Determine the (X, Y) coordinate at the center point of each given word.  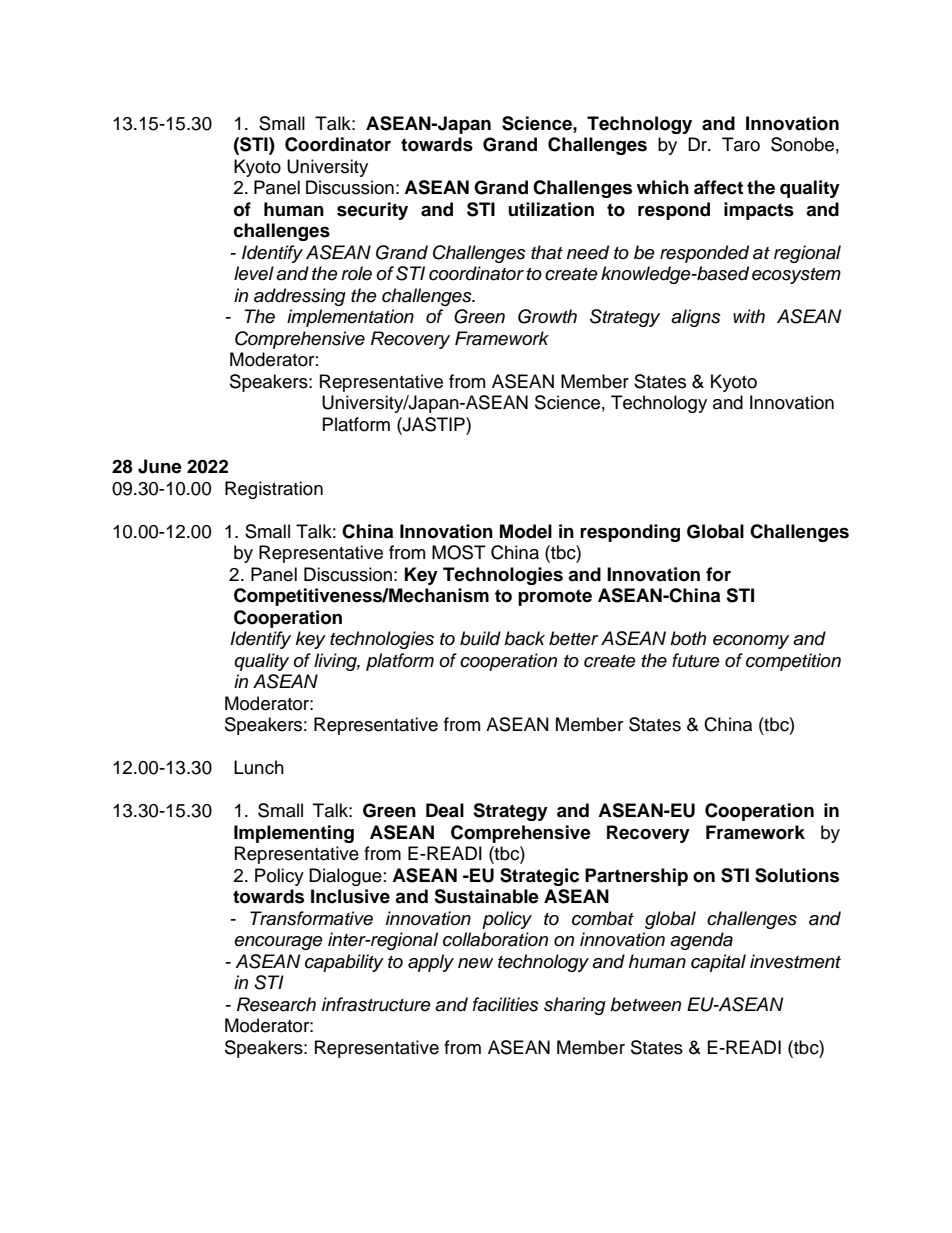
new (475, 963)
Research (276, 1004)
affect (718, 187)
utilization (551, 209)
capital (718, 963)
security (372, 211)
